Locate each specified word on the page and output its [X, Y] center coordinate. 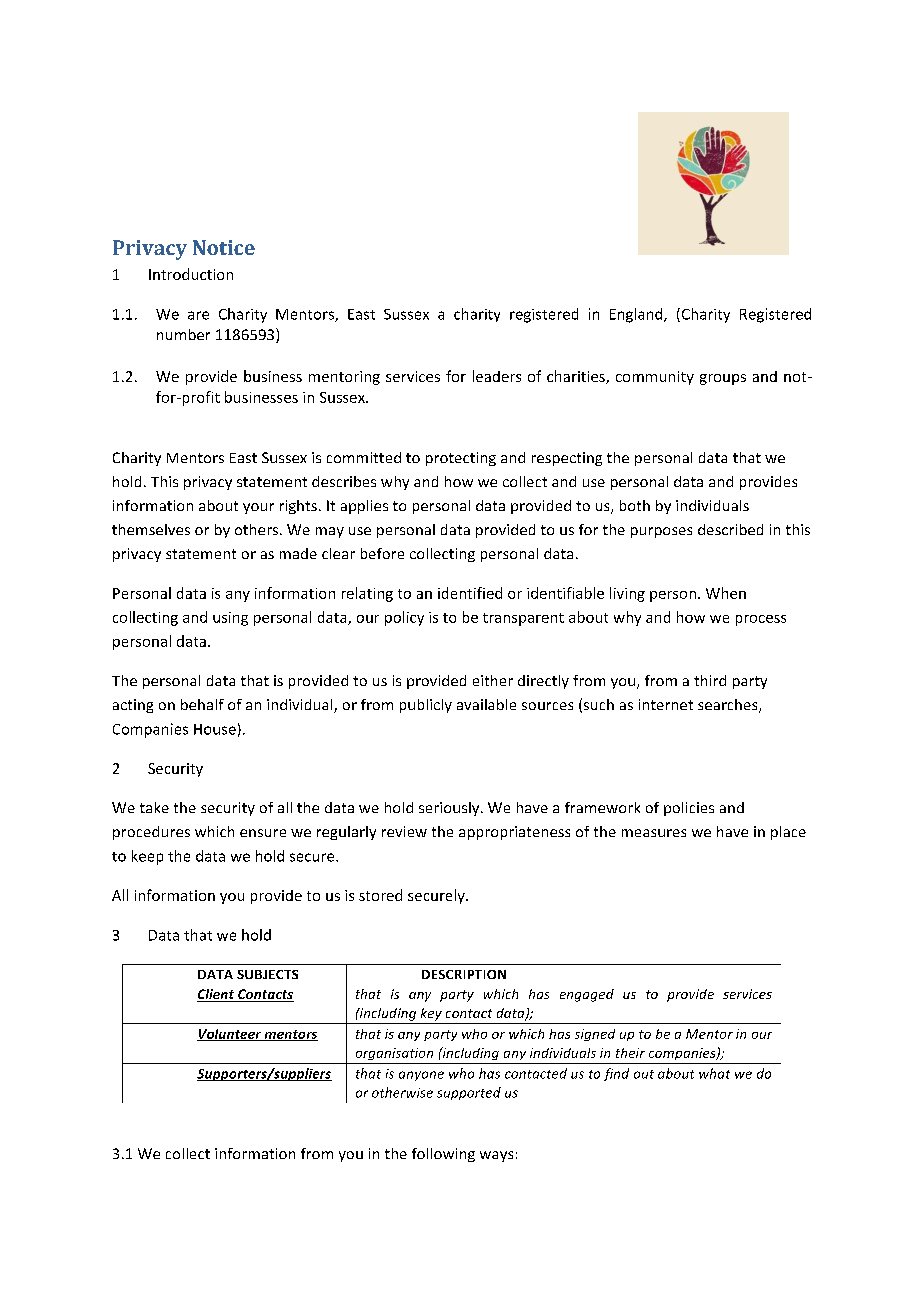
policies [689, 809]
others [258, 529]
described [730, 529]
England [637, 315]
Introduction [191, 274]
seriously [450, 809]
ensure [263, 833]
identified [470, 593]
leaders [497, 376]
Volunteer [230, 1035]
